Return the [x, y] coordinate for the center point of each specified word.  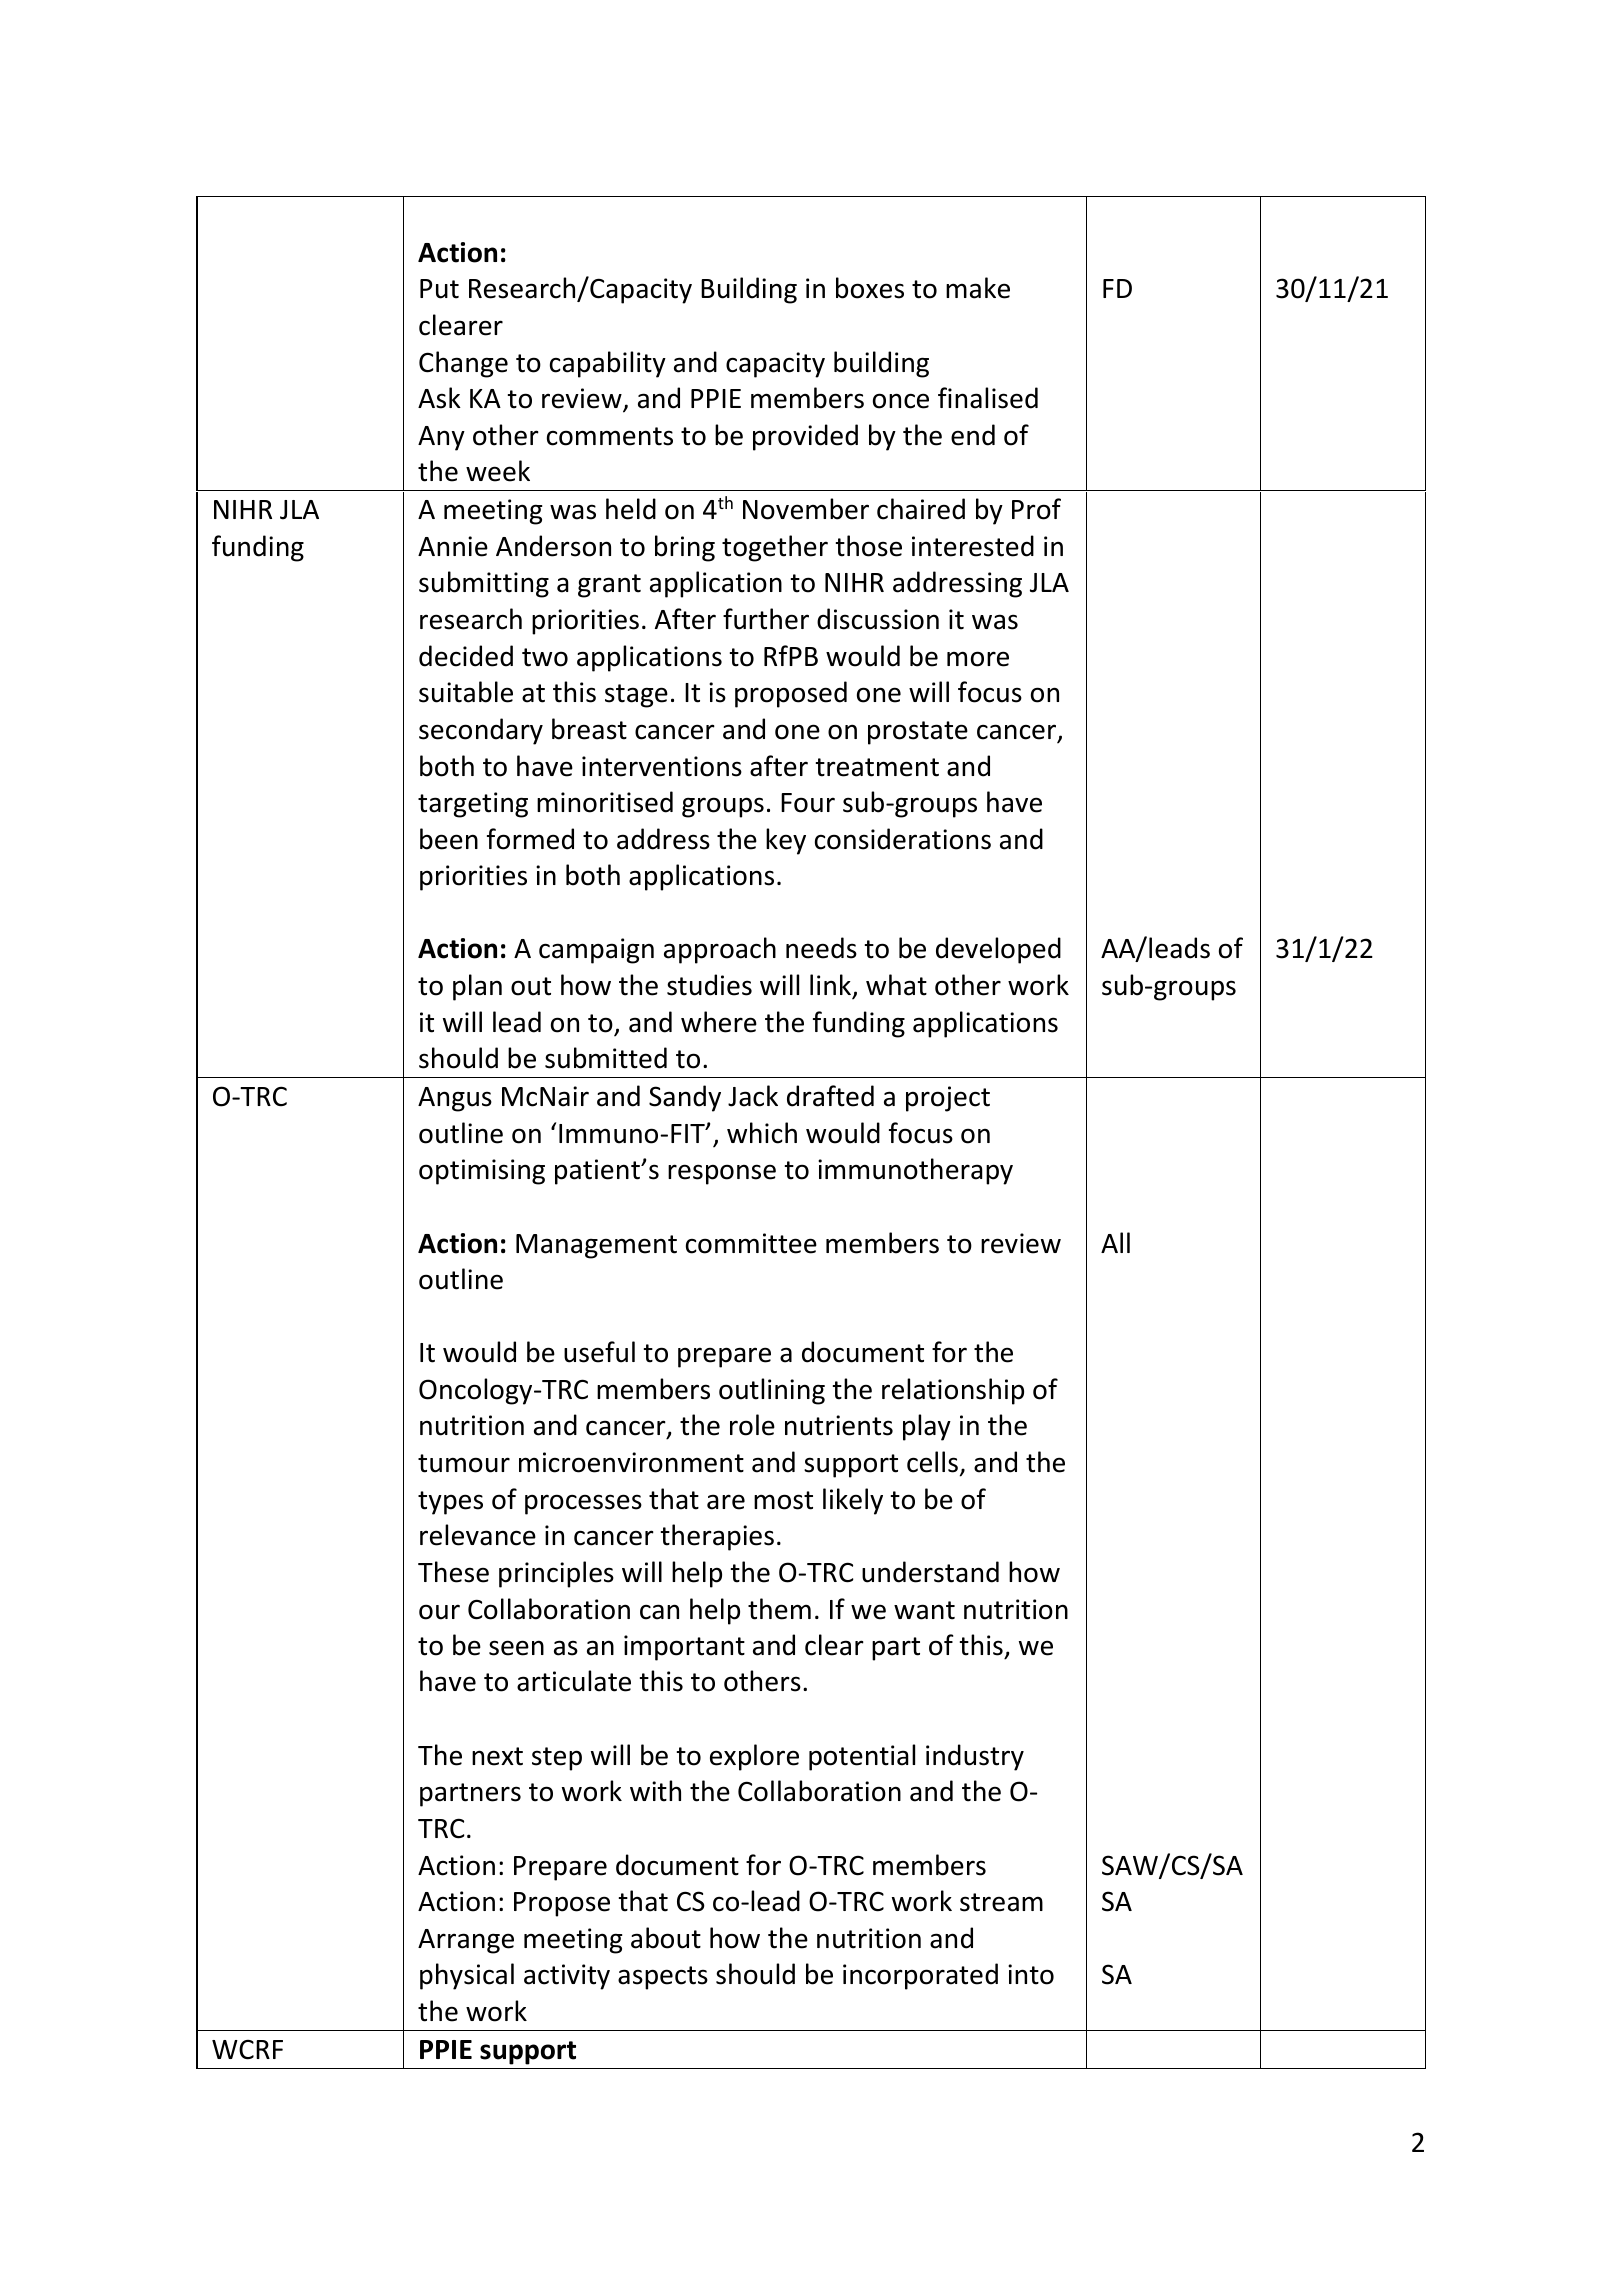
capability [608, 364]
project [948, 1099]
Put [439, 289]
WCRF [247, 2050]
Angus [455, 1099]
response [722, 1174]
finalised [988, 398]
